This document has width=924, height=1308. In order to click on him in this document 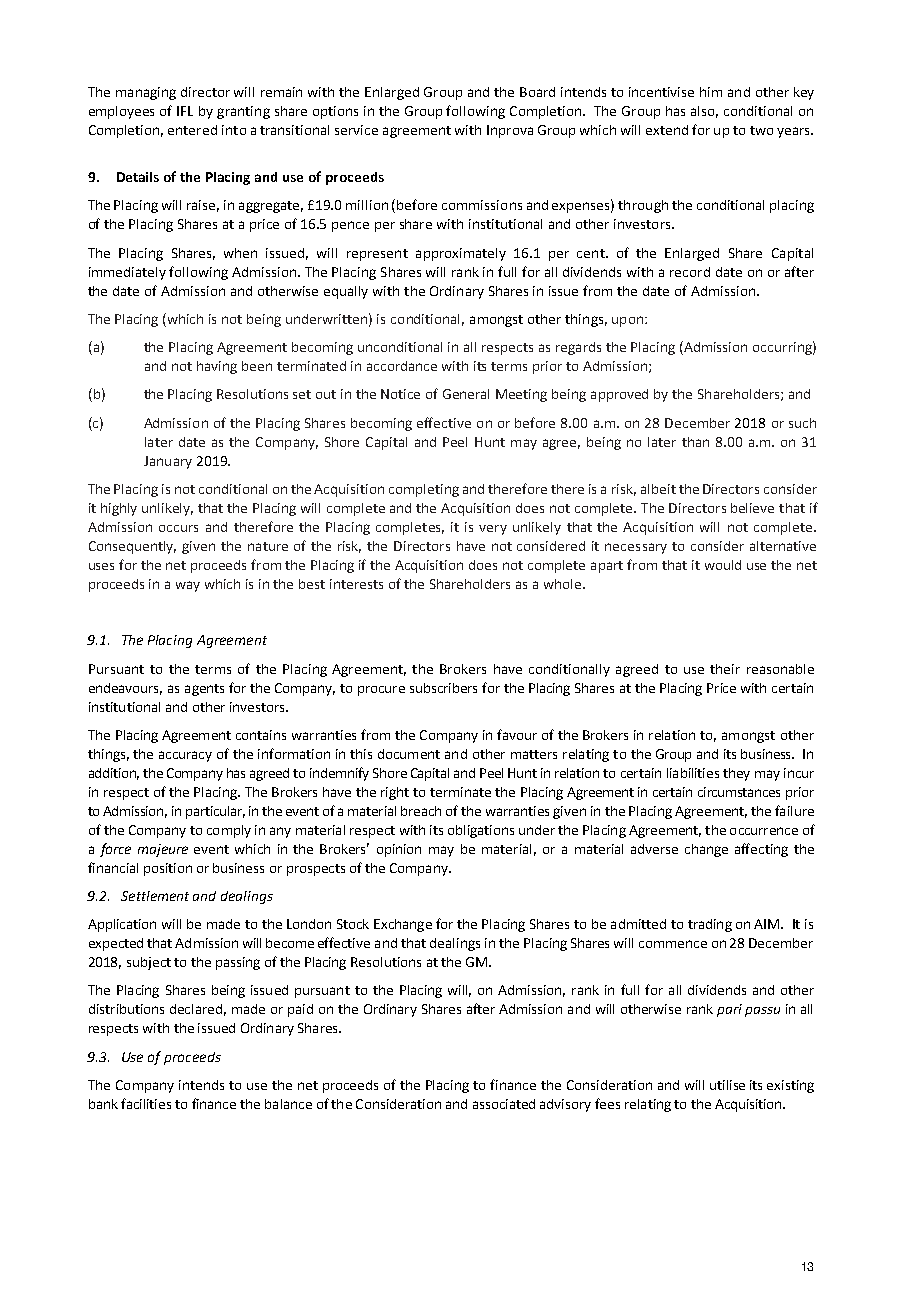, I will do `click(711, 92)`.
